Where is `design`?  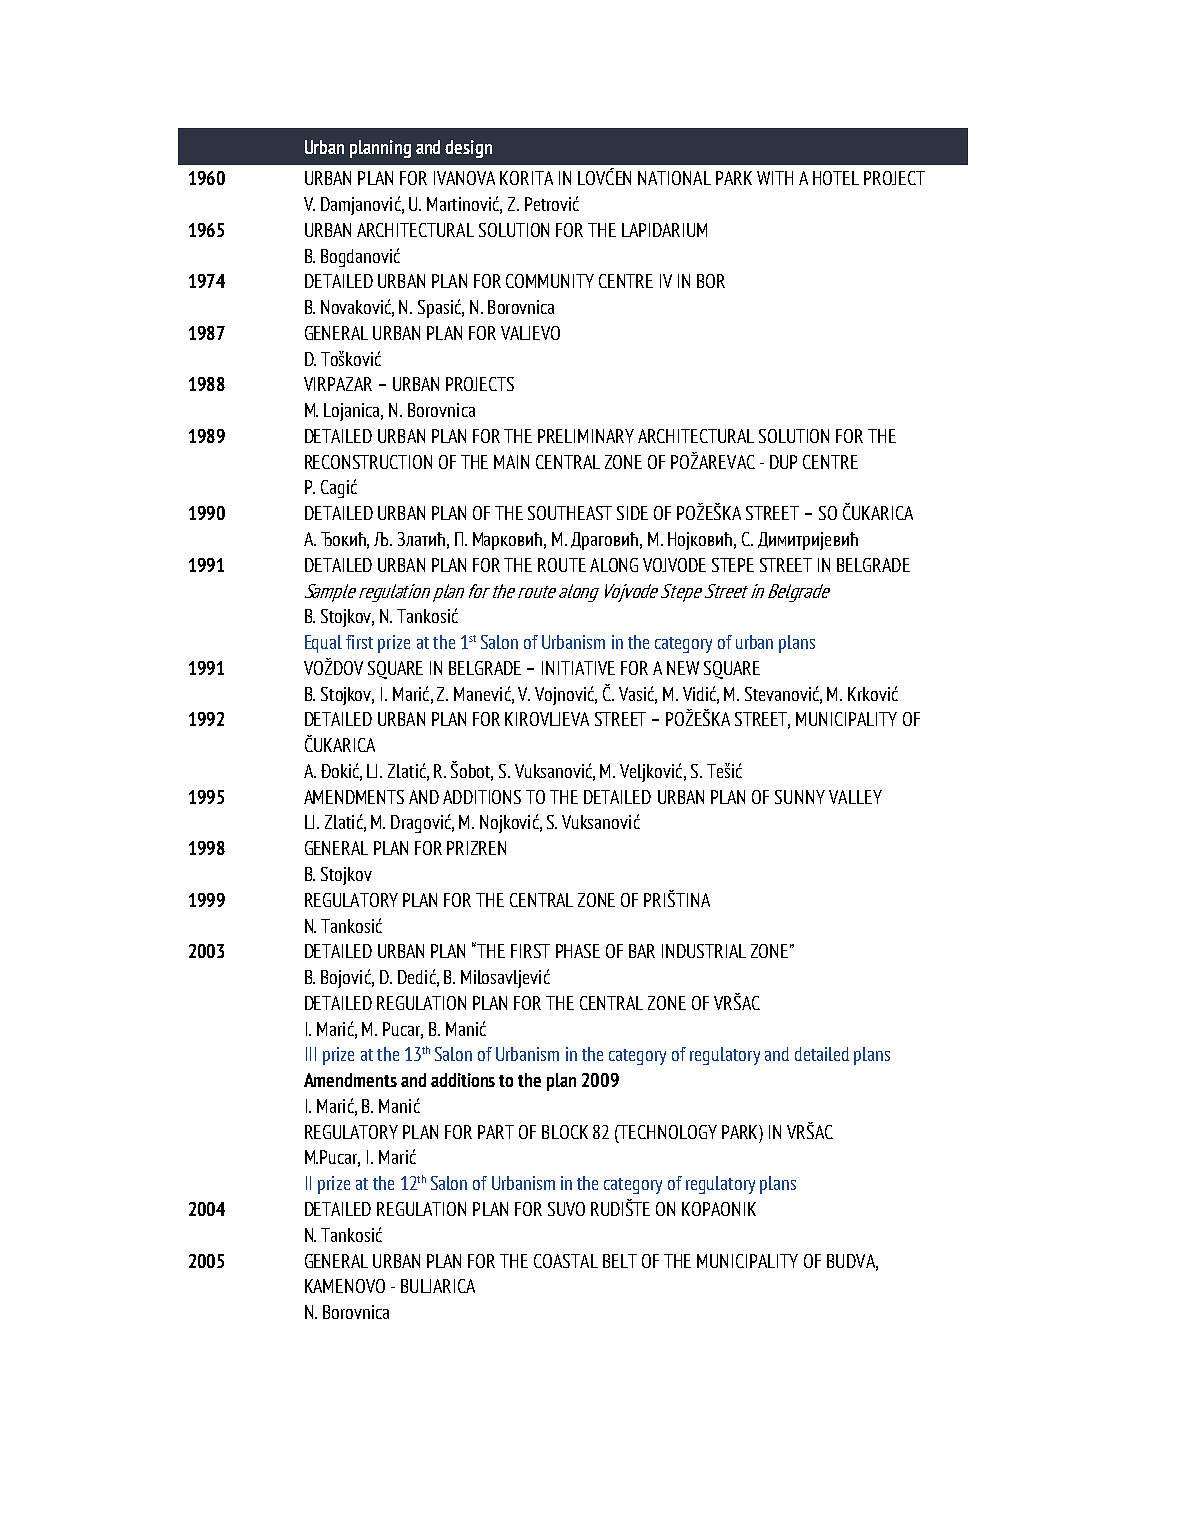 design is located at coordinates (468, 149).
